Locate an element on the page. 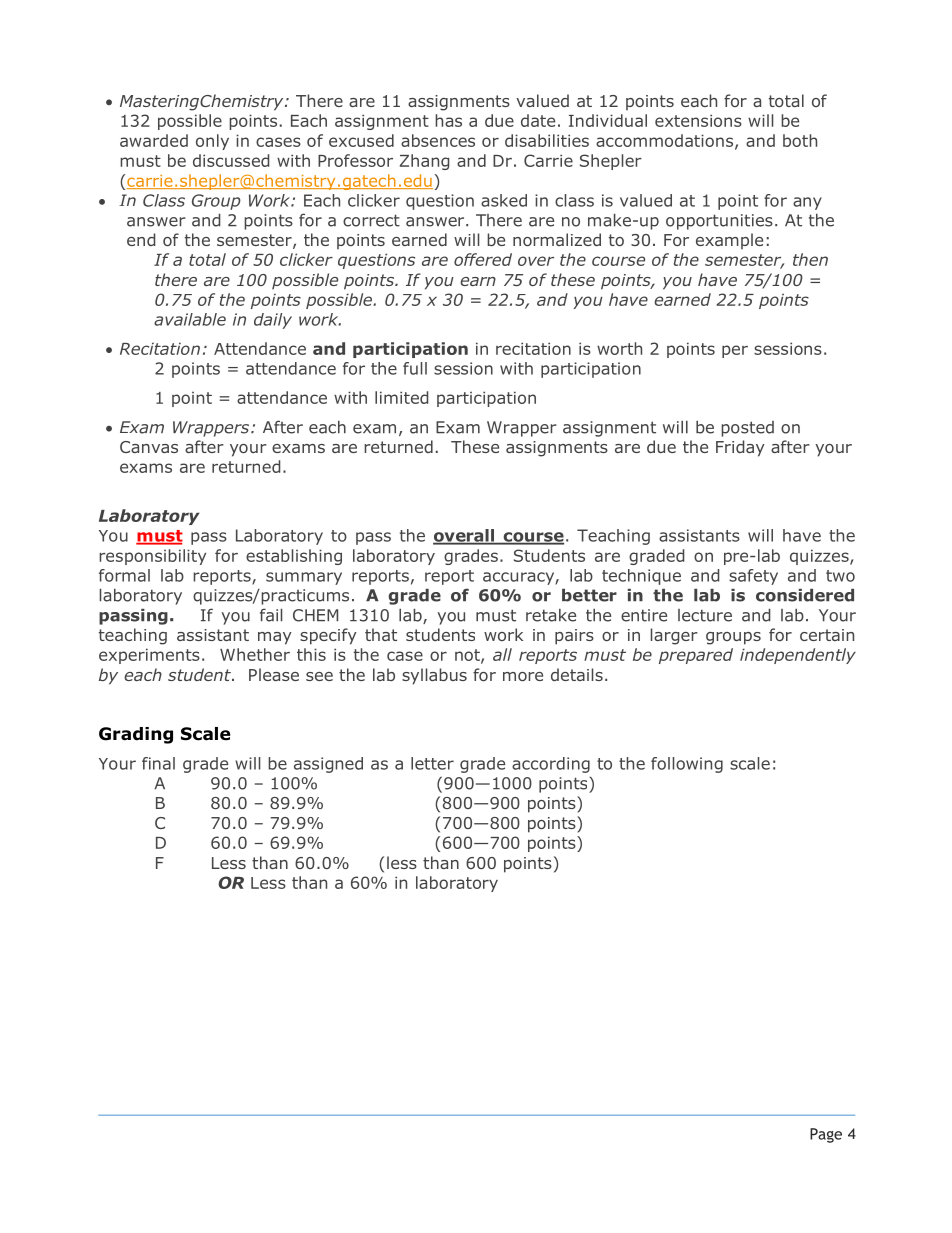 Image resolution: width=952 pixels, height=1233 pixels. assigned is located at coordinates (328, 765).
